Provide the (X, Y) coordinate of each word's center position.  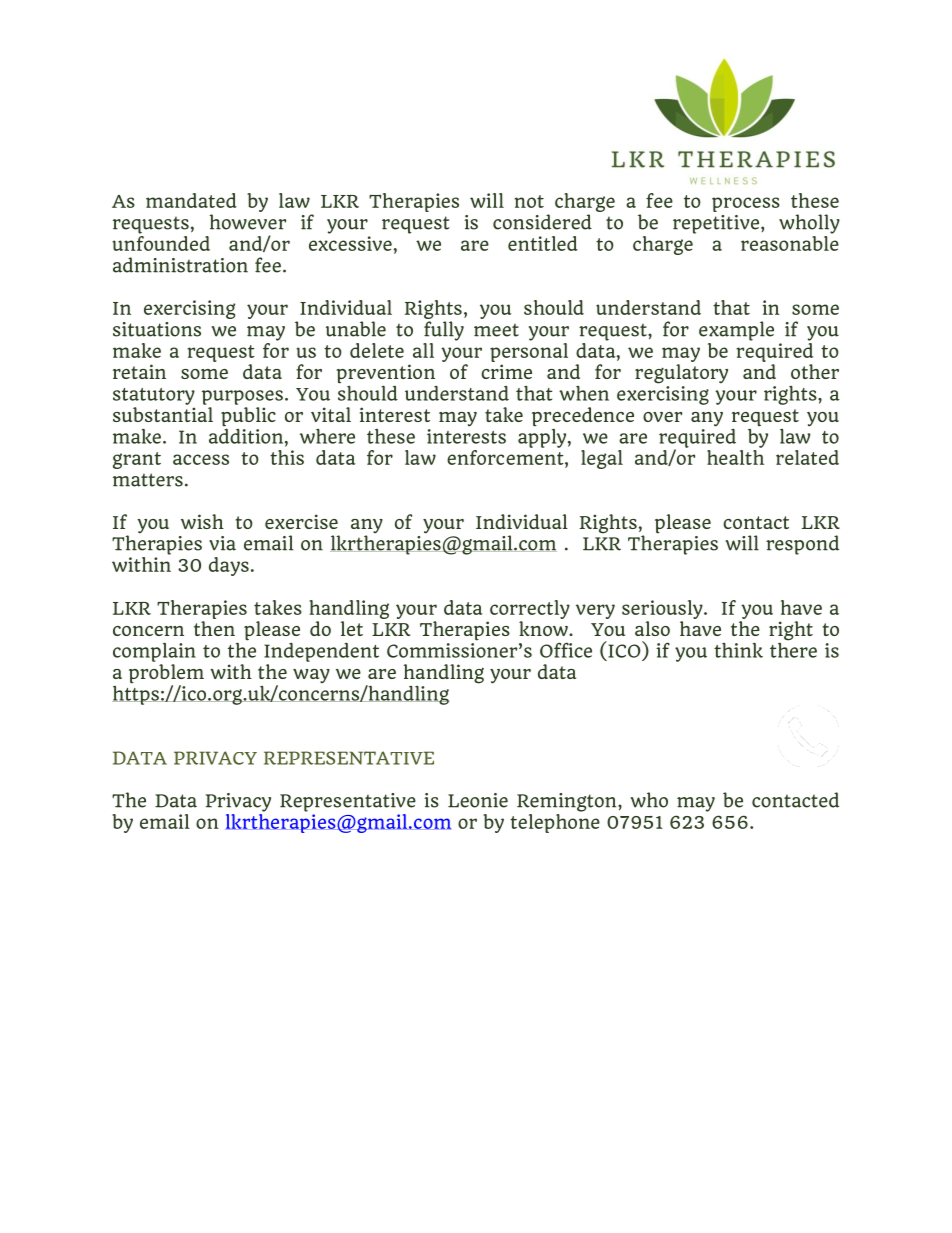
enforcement (506, 456)
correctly (530, 611)
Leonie (478, 800)
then (214, 628)
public (248, 418)
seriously (663, 611)
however (247, 222)
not (529, 201)
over (662, 417)
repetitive (717, 224)
